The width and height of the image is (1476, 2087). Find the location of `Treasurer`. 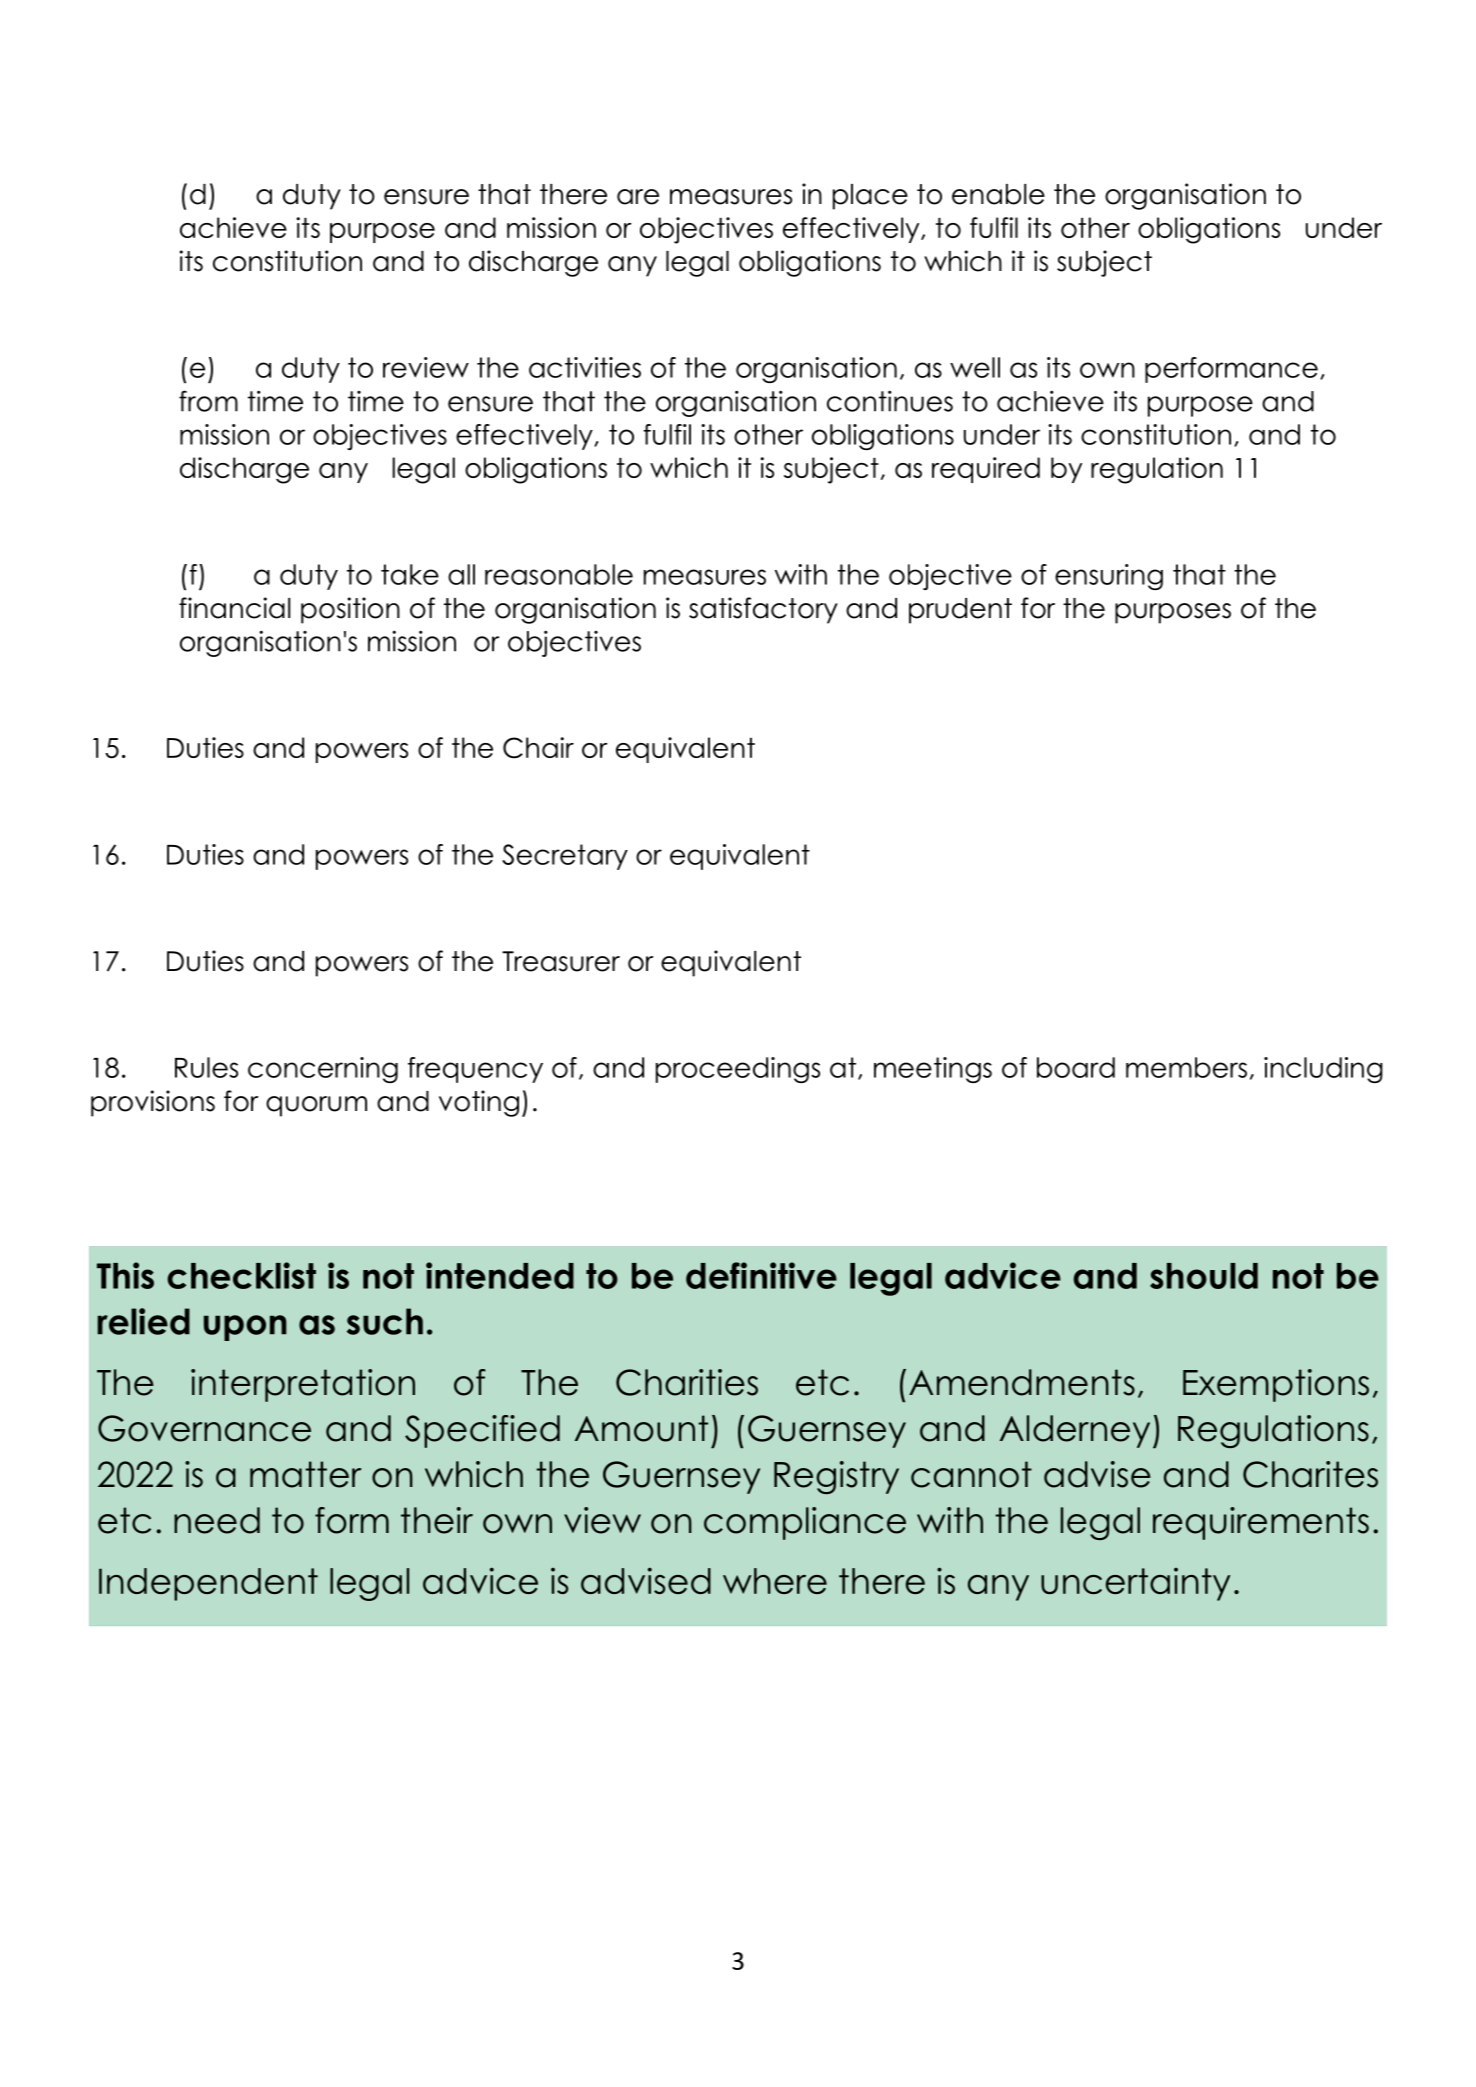

Treasurer is located at coordinates (561, 961).
